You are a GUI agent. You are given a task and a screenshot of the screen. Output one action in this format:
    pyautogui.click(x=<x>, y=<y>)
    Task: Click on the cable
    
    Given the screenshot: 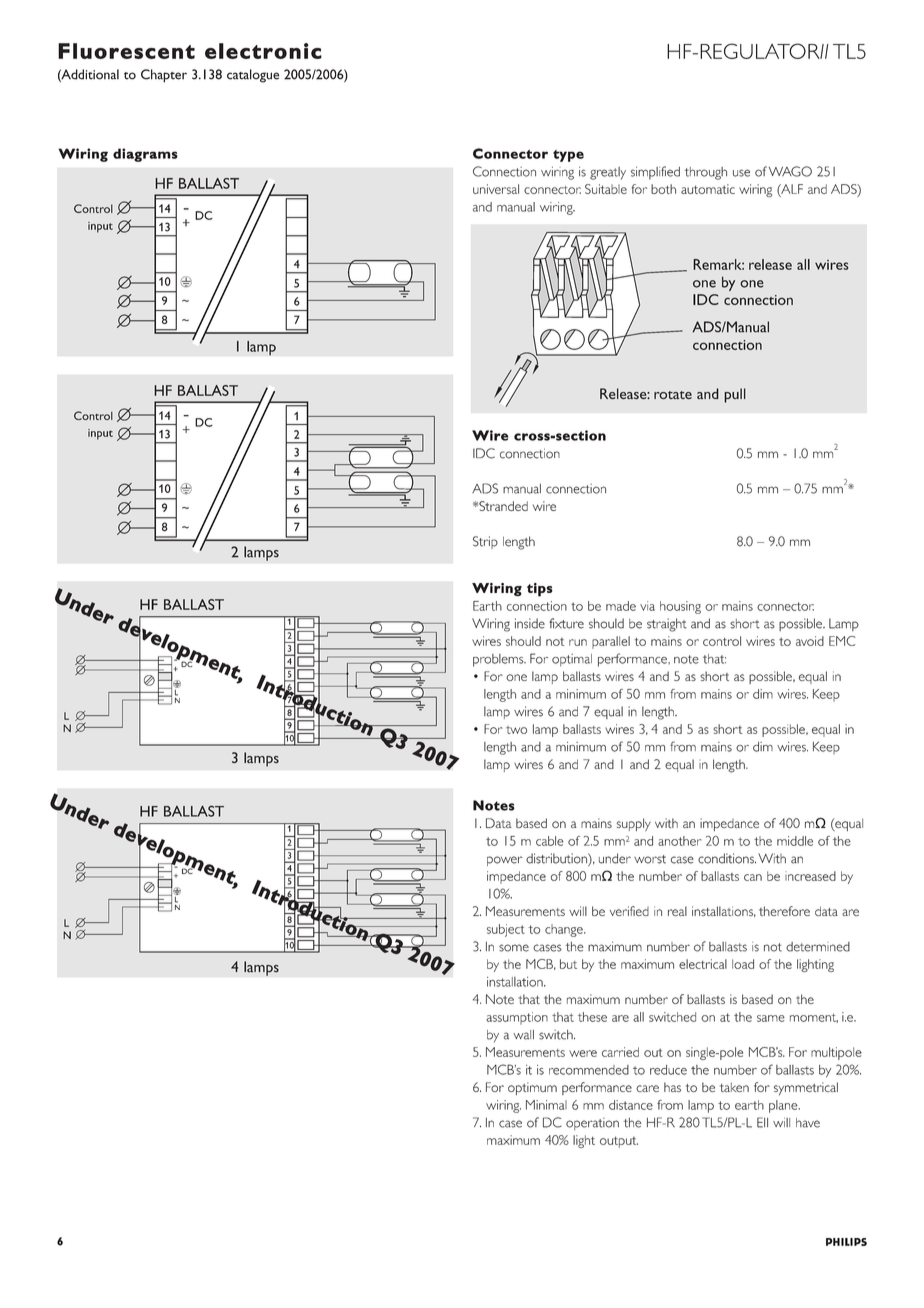 What is the action you would take?
    pyautogui.click(x=550, y=841)
